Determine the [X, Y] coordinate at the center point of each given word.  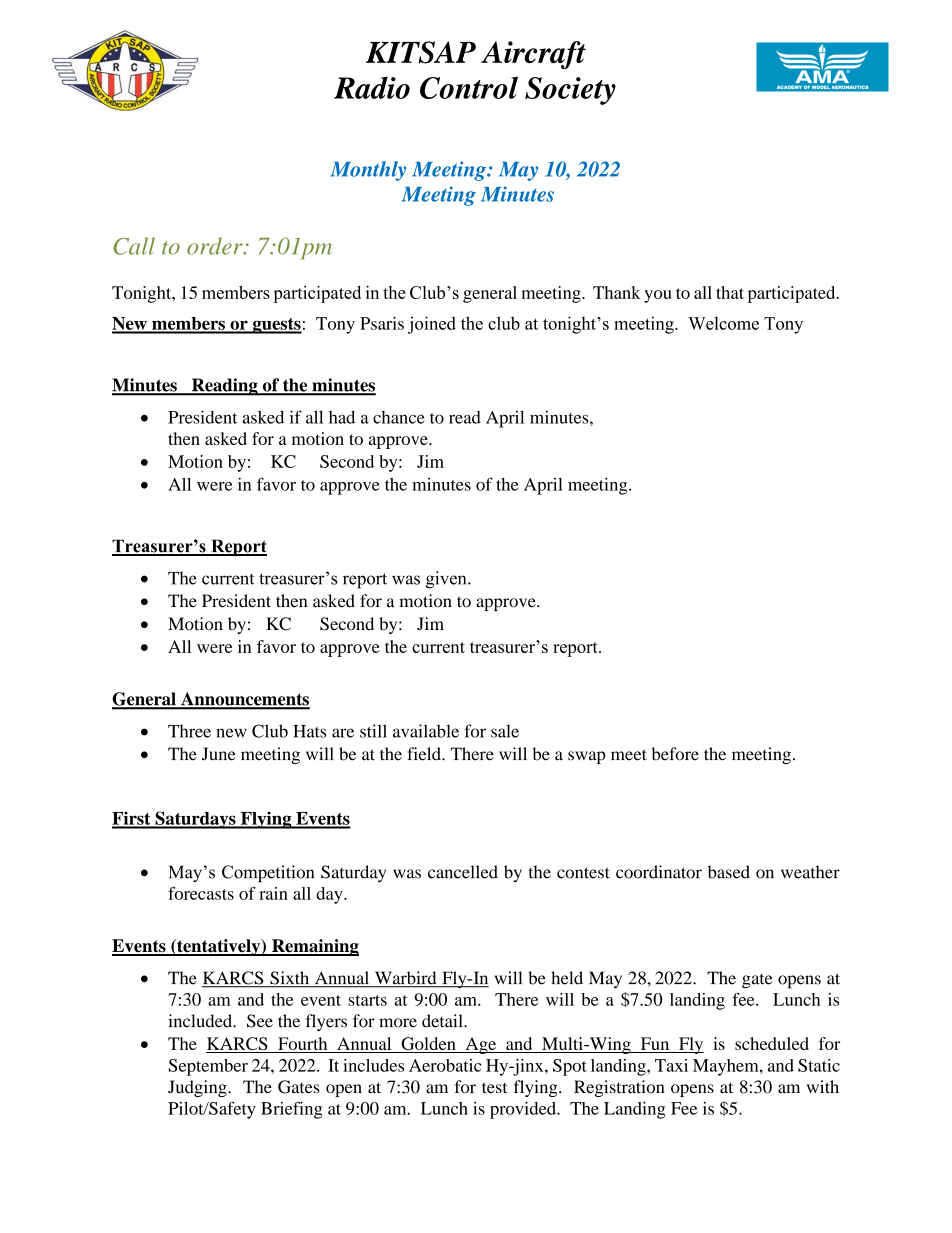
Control [469, 87]
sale [505, 731]
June [219, 754]
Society [570, 91]
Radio [372, 88]
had [342, 417]
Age [481, 1045]
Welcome [723, 323]
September [208, 1067]
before [675, 754]
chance [399, 417]
